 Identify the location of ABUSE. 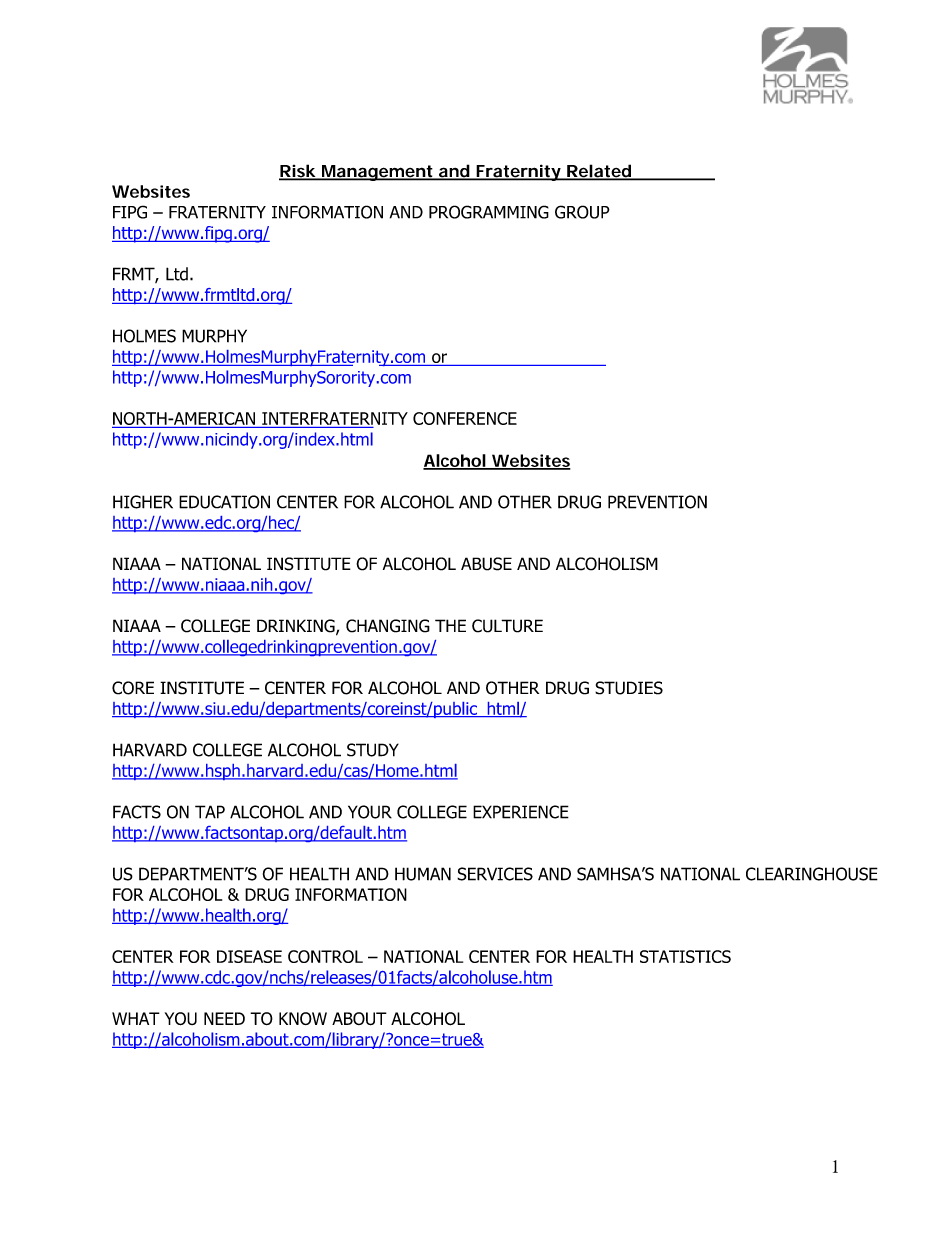
(486, 564).
